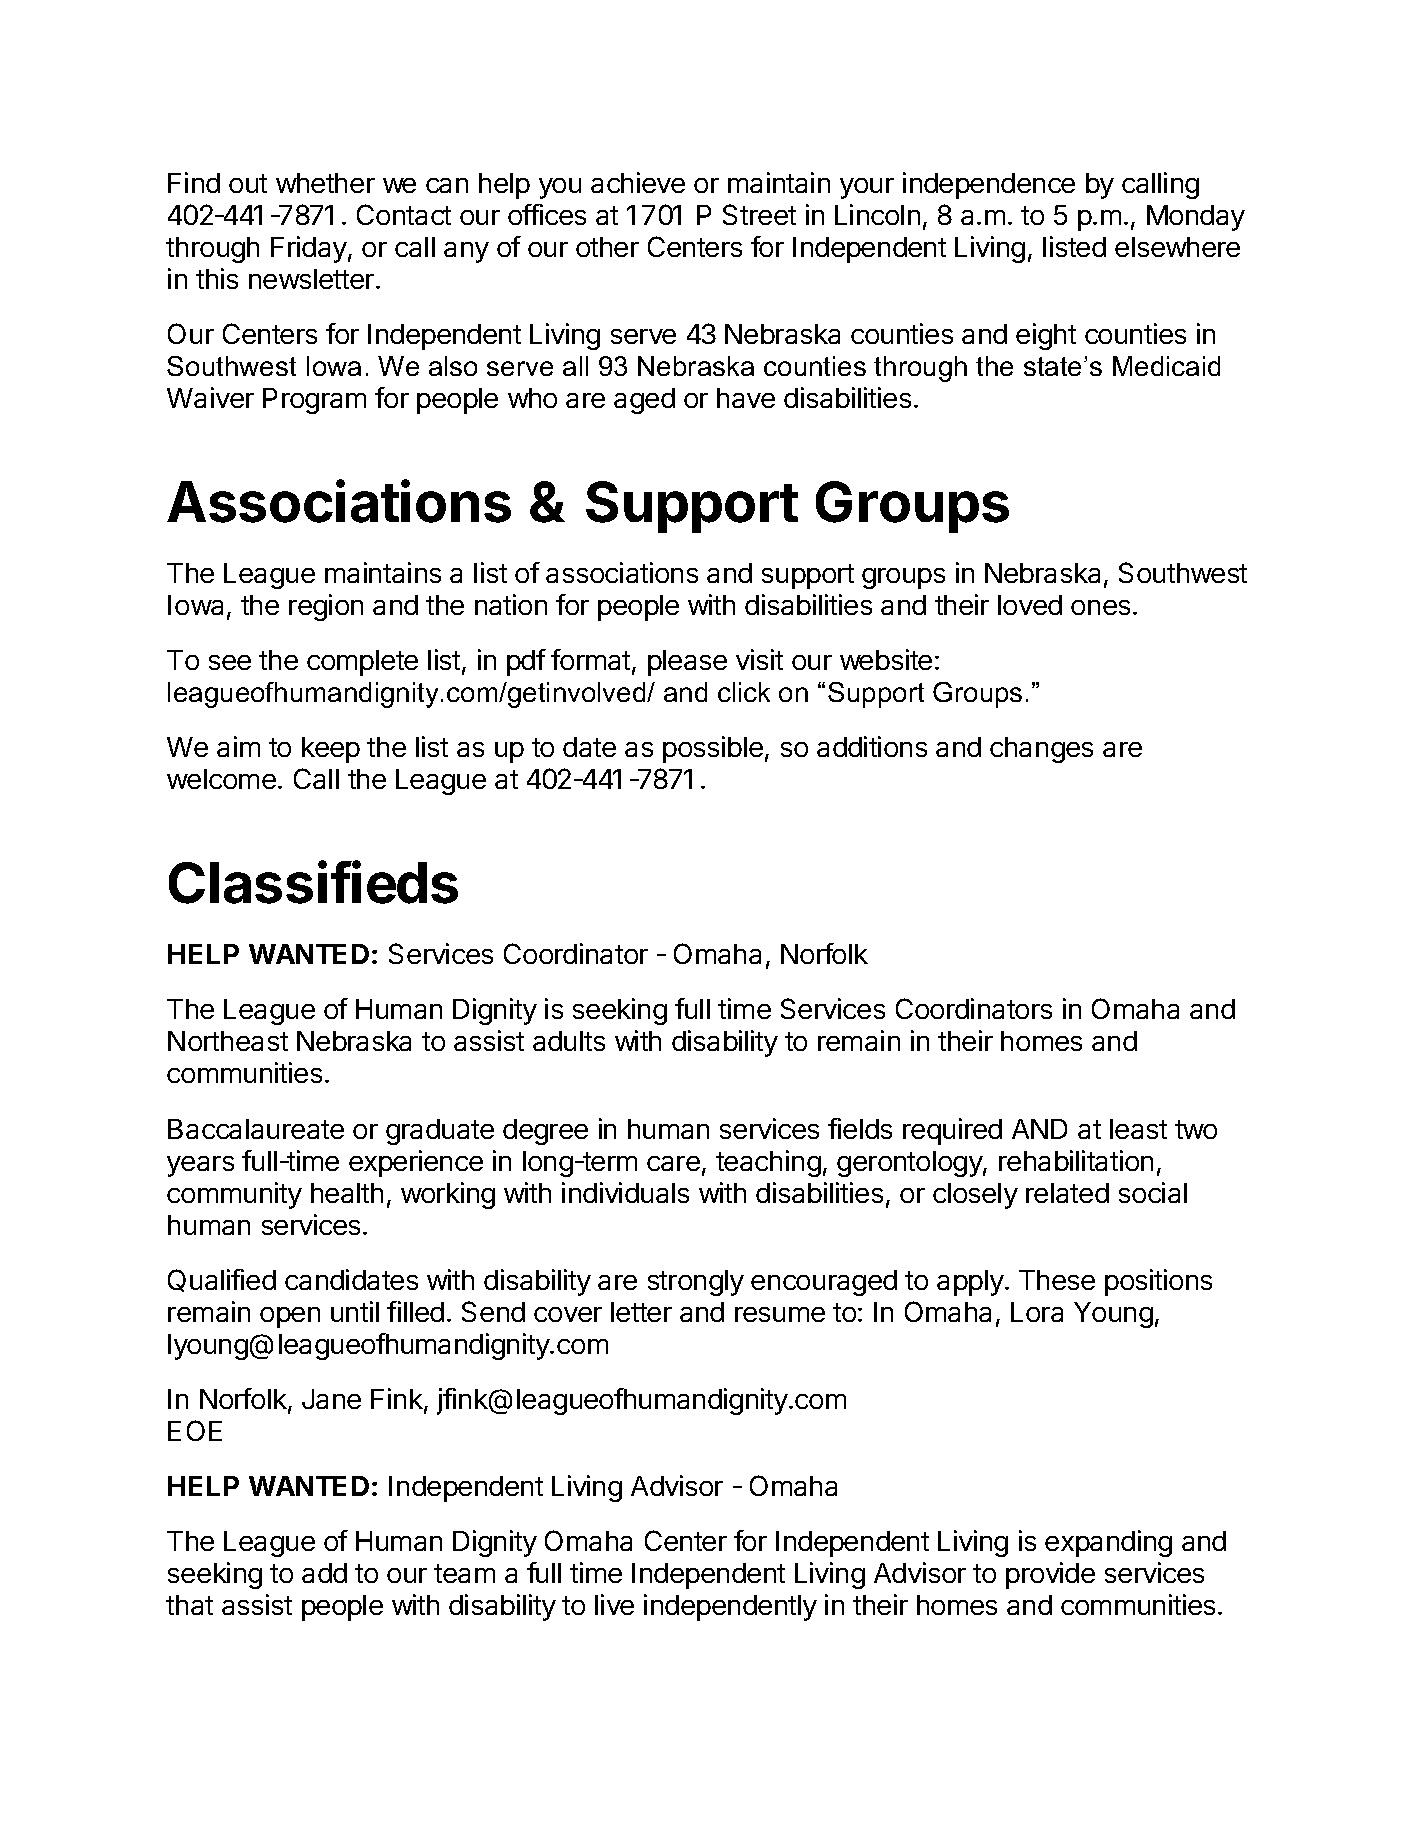 This page has width=1419, height=1837. Describe the element at coordinates (325, 183) in the page. I see `whether` at that location.
